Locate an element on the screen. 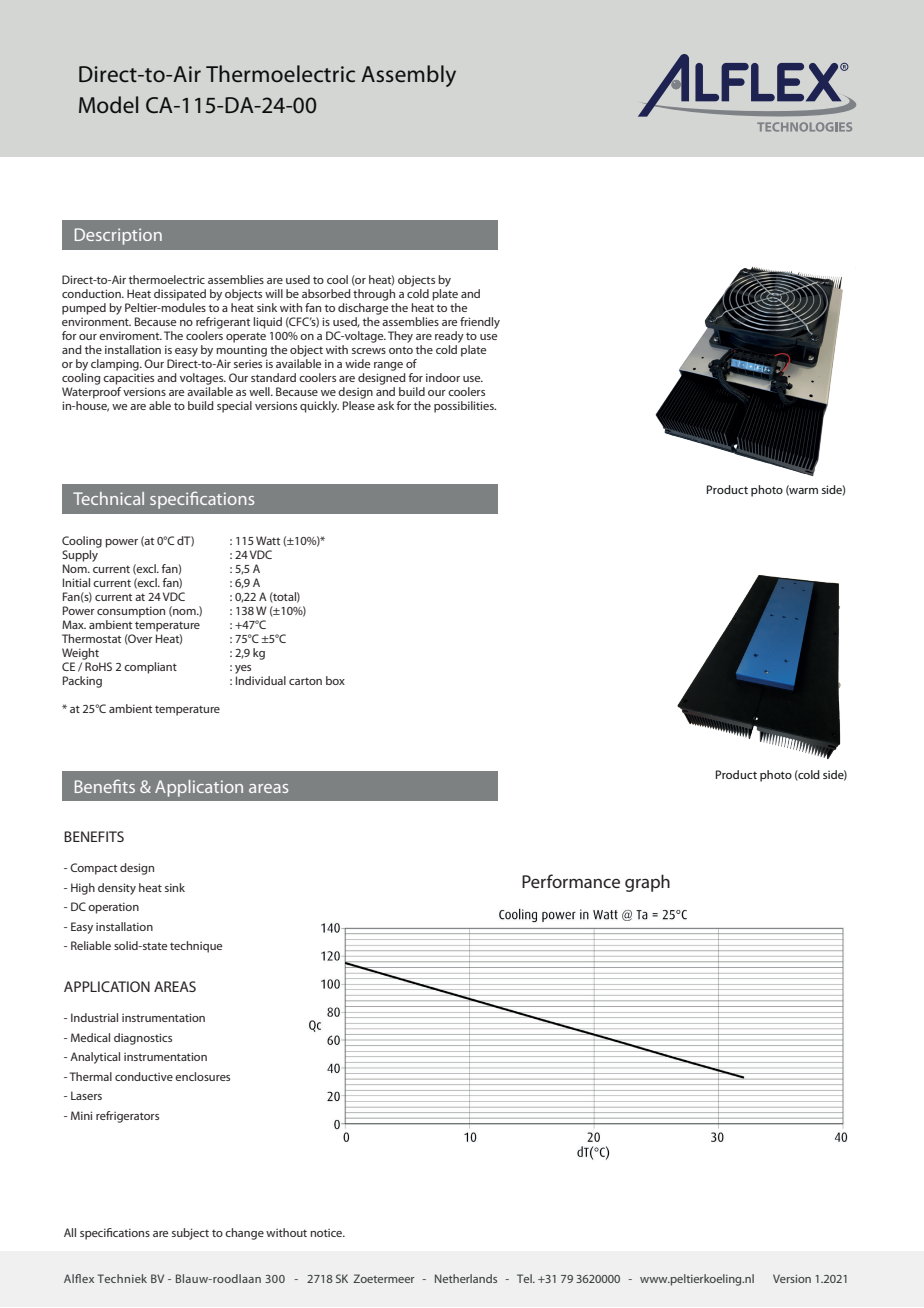 The height and width of the screenshot is (1308, 924). notice is located at coordinates (327, 1233).
